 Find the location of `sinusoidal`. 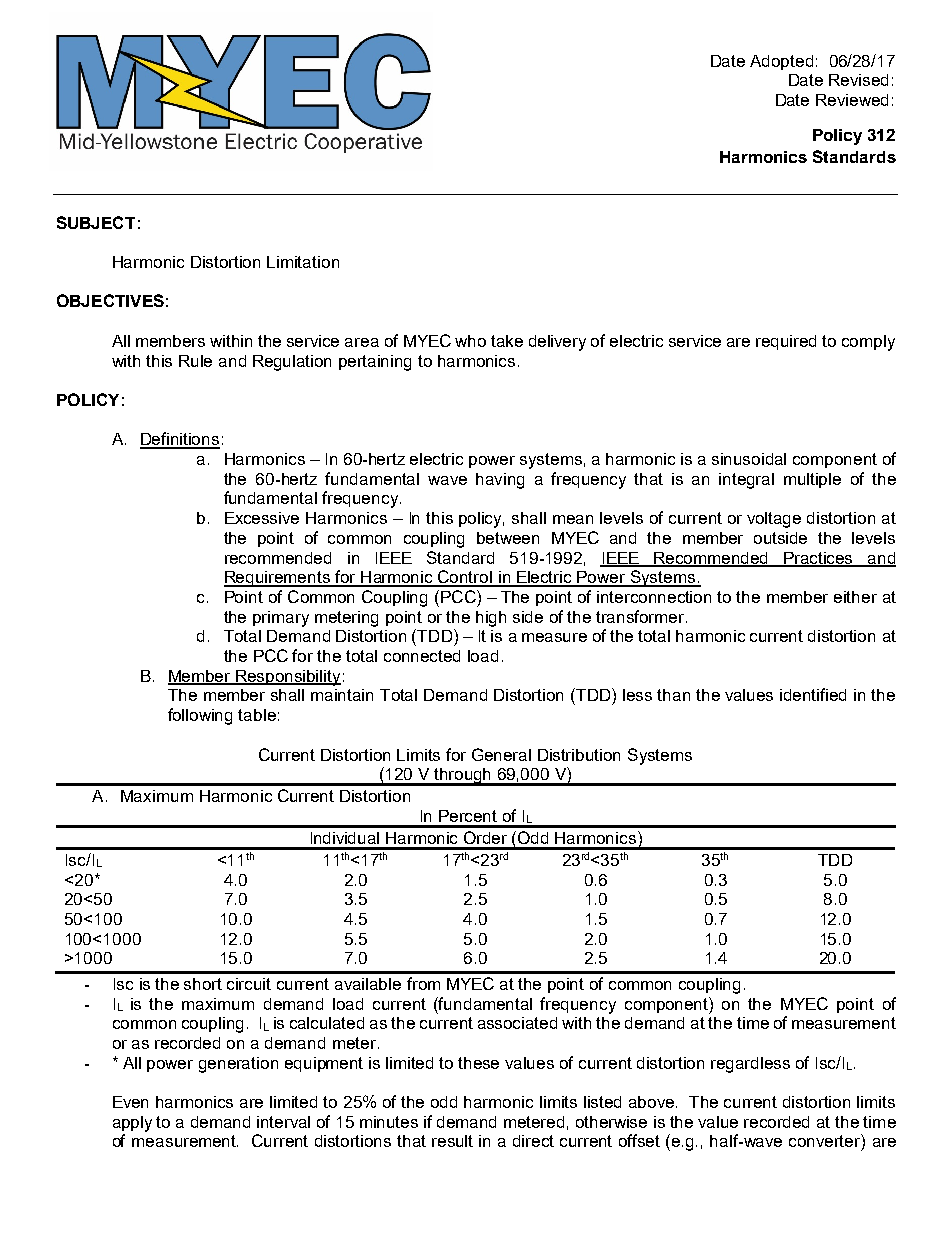

sinusoidal is located at coordinates (749, 459).
